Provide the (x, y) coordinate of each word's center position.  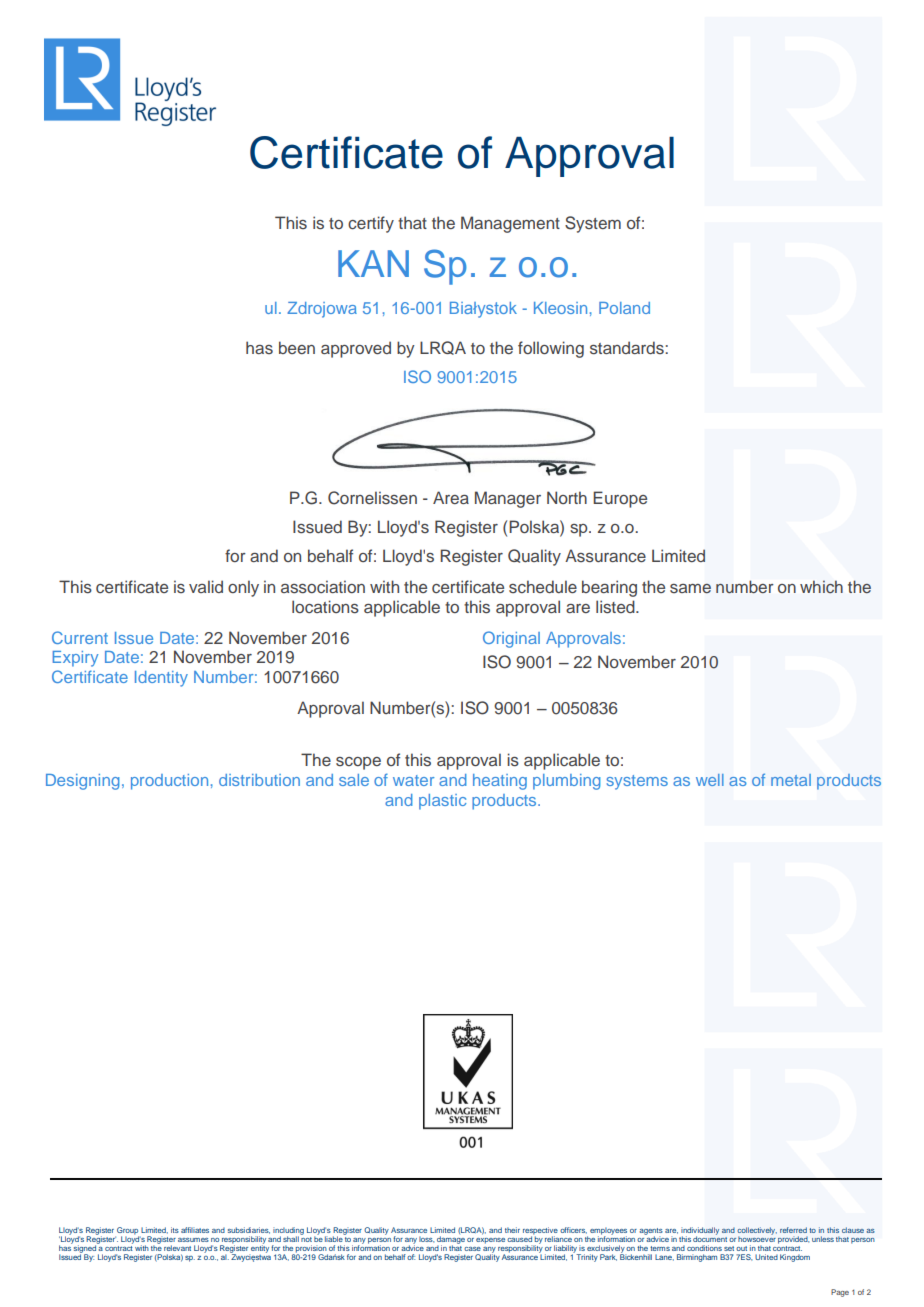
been (297, 347)
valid (206, 586)
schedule (543, 586)
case (472, 1249)
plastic (442, 802)
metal (791, 780)
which (821, 586)
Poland (624, 308)
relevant (177, 1248)
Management (510, 224)
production (169, 782)
